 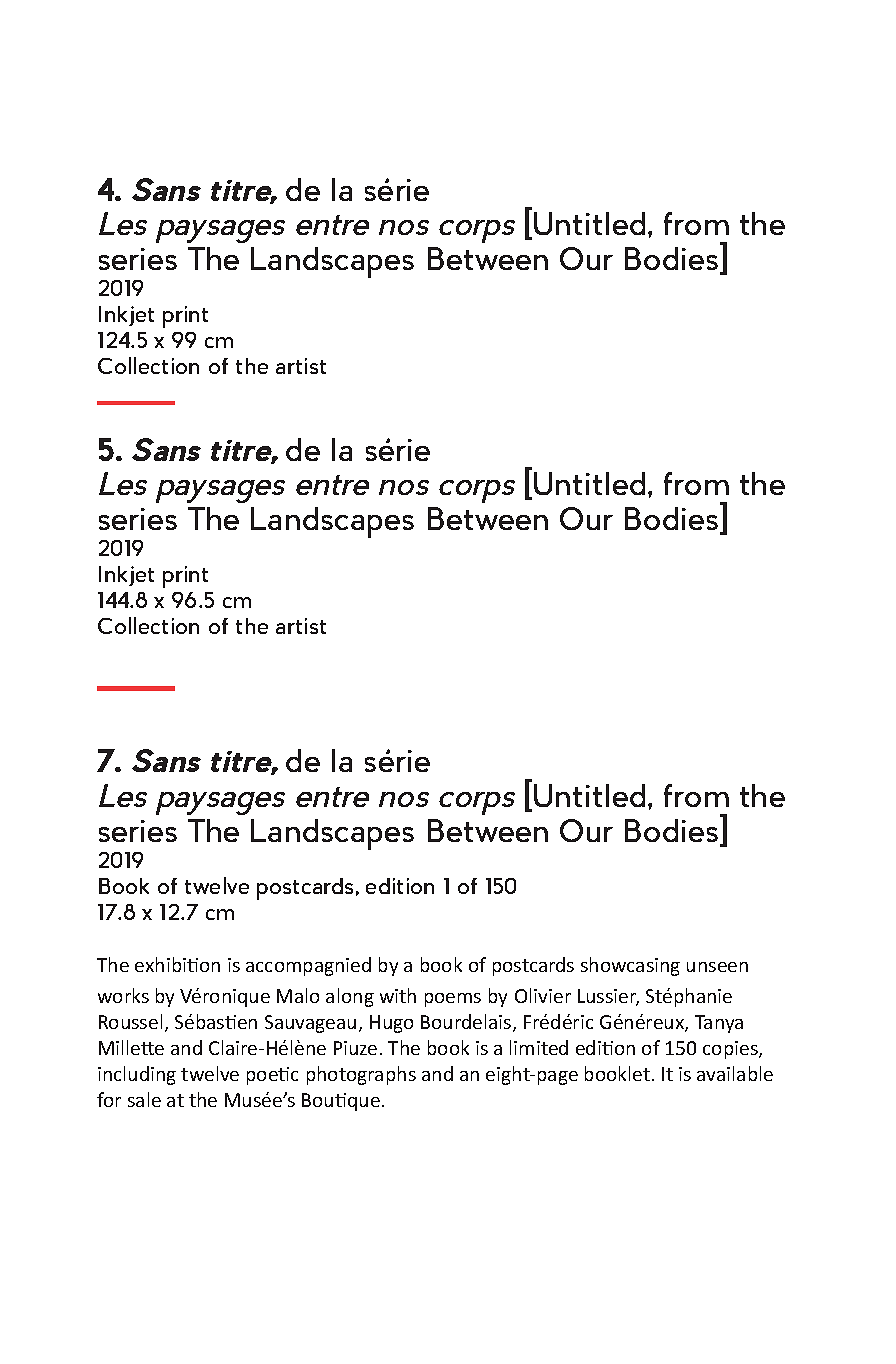 What do you see at coordinates (630, 966) in the screenshot?
I see `showcasing` at bounding box center [630, 966].
